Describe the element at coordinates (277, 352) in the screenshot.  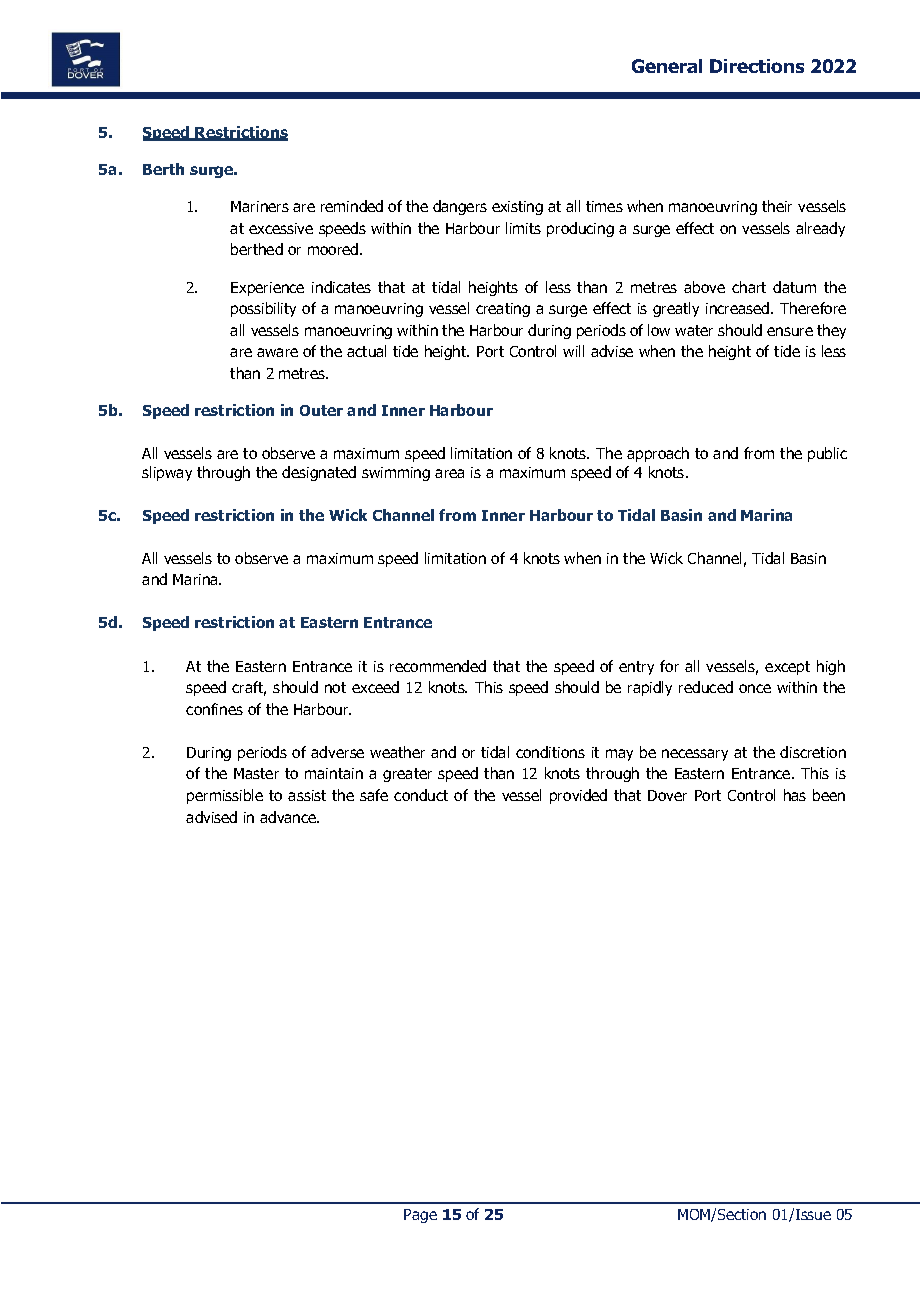
I see `aware` at that location.
